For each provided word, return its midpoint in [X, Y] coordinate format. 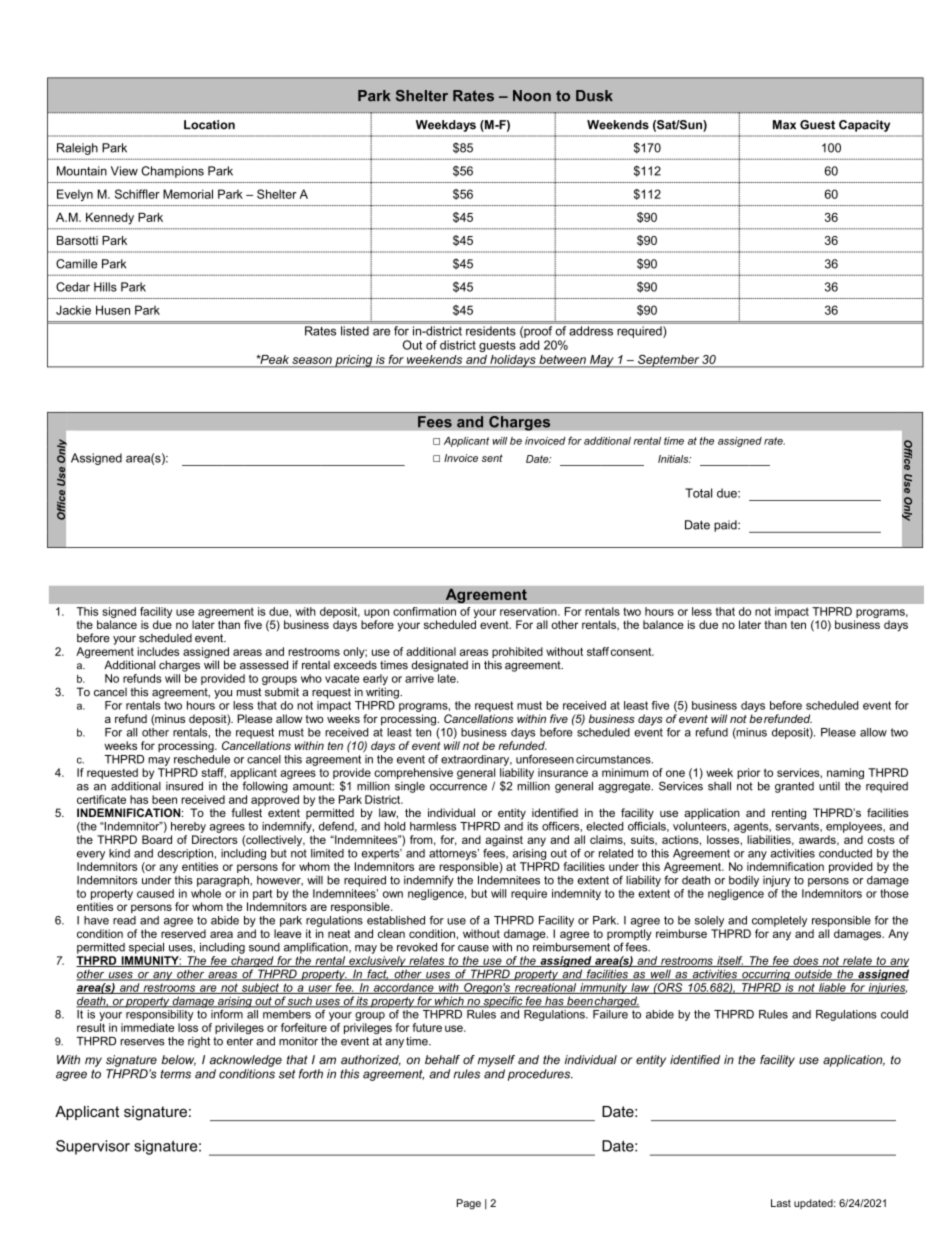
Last [781, 1203]
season [312, 362]
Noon [532, 96]
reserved [183, 933]
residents [491, 331]
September [668, 361]
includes [158, 651]
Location [209, 125]
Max [784, 125]
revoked [417, 947]
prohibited [517, 654]
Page [469, 1204]
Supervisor [93, 1147]
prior [749, 773]
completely [779, 921]
